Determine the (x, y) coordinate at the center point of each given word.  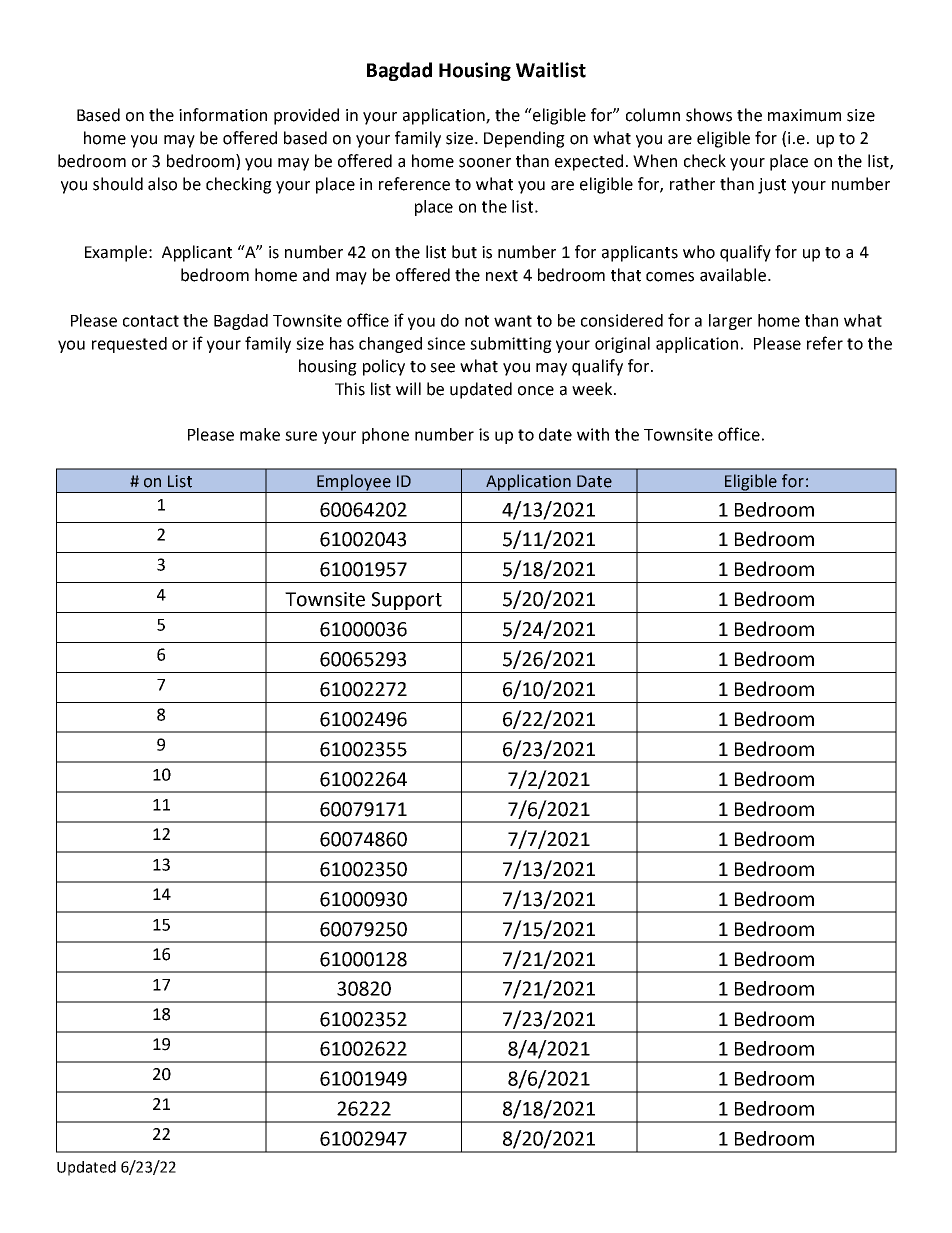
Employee (354, 483)
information (223, 115)
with (593, 434)
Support (407, 601)
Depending (524, 139)
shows (709, 115)
